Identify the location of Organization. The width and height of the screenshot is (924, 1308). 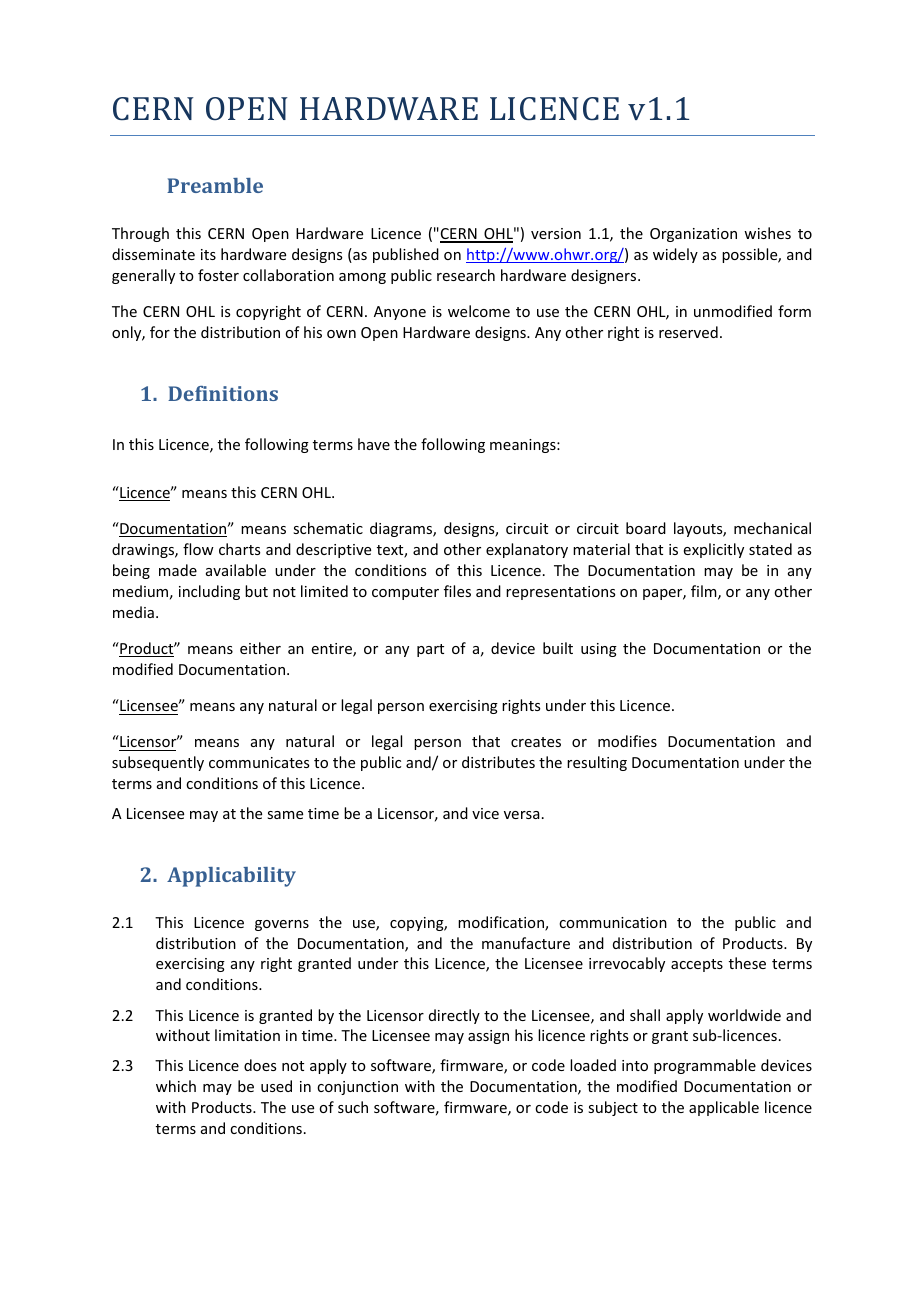
(693, 235).
